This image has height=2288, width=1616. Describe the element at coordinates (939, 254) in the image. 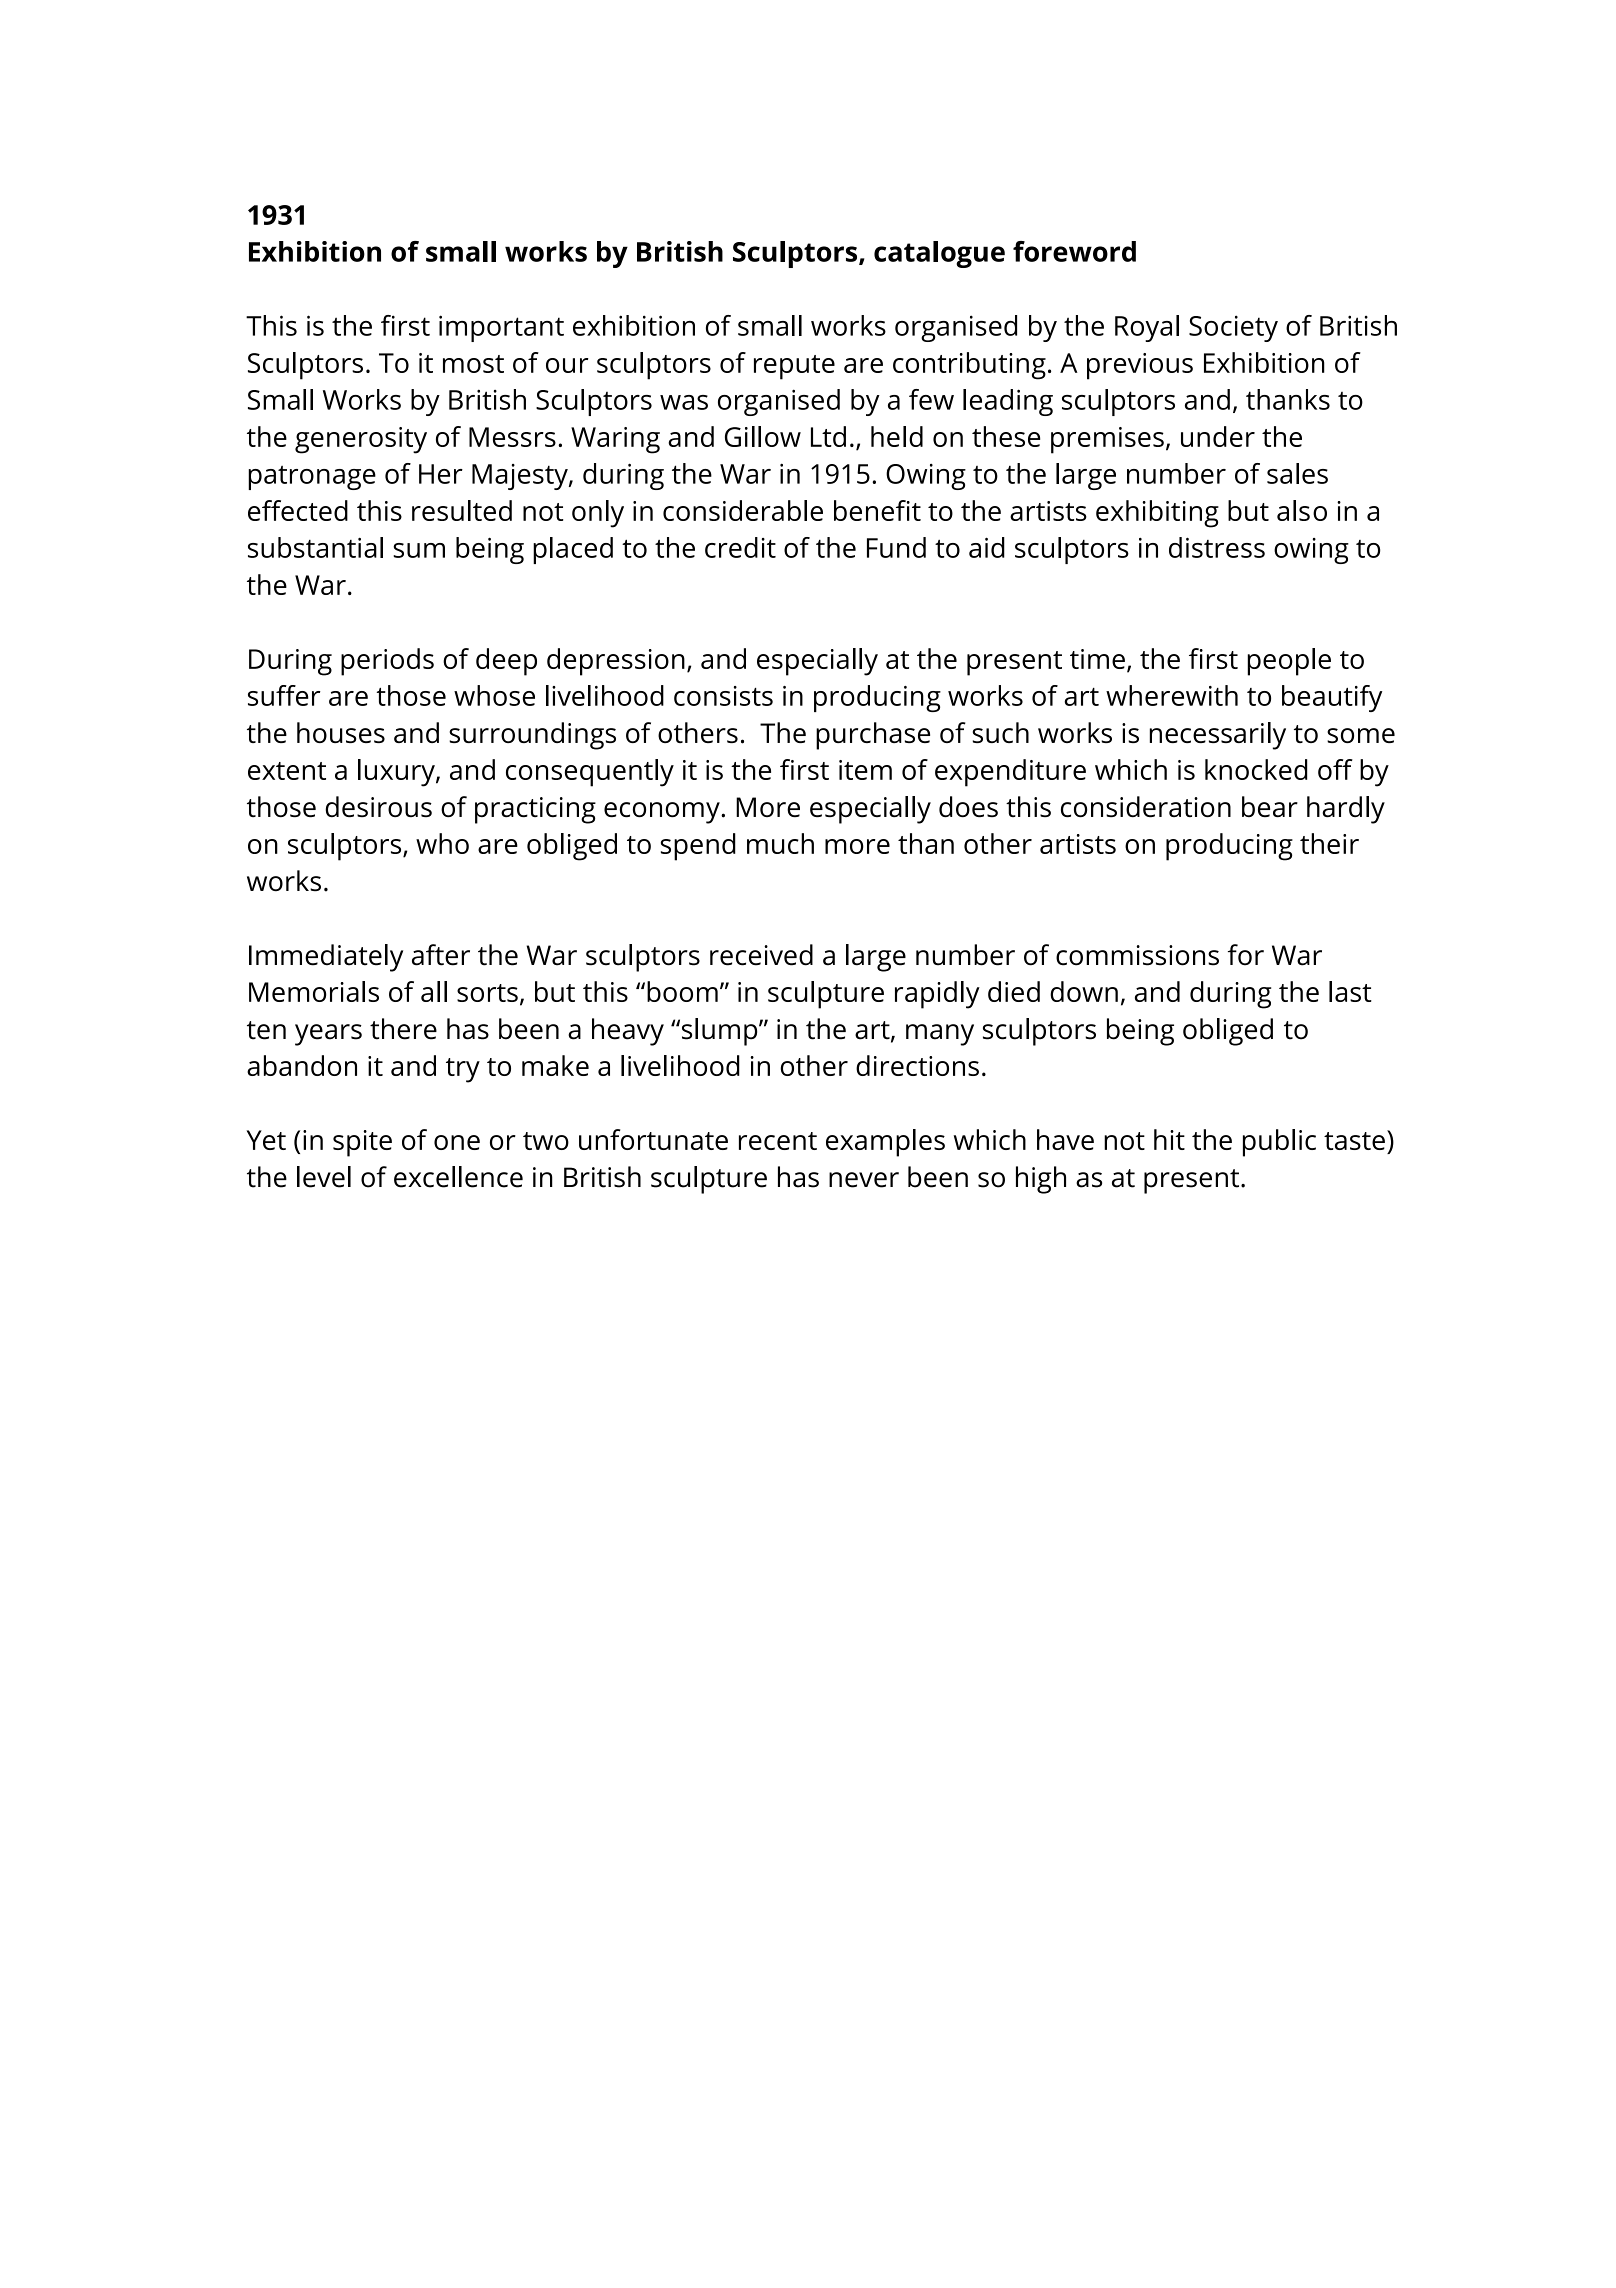

I see `catalogue` at that location.
